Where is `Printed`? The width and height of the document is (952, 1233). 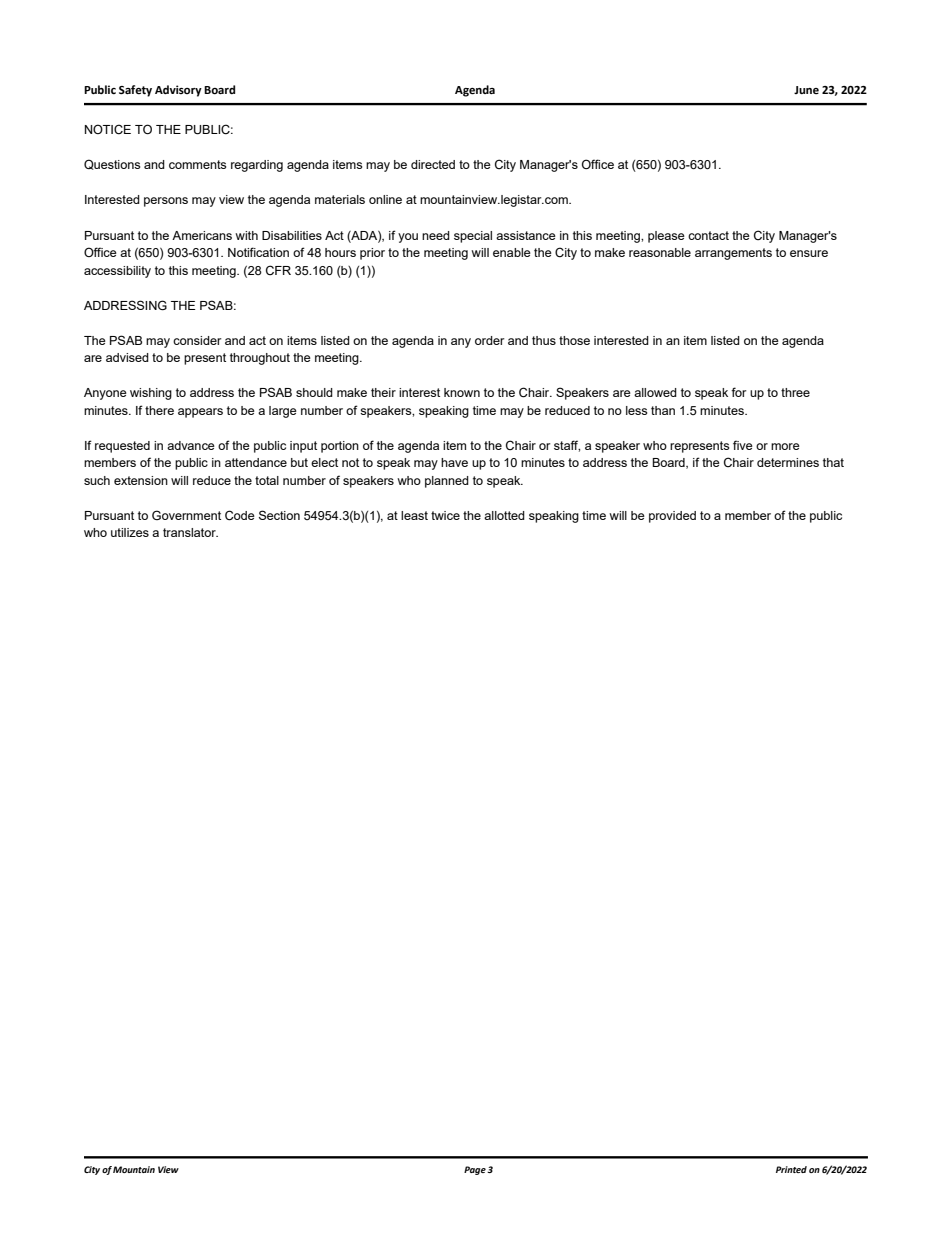 Printed is located at coordinates (791, 1169).
